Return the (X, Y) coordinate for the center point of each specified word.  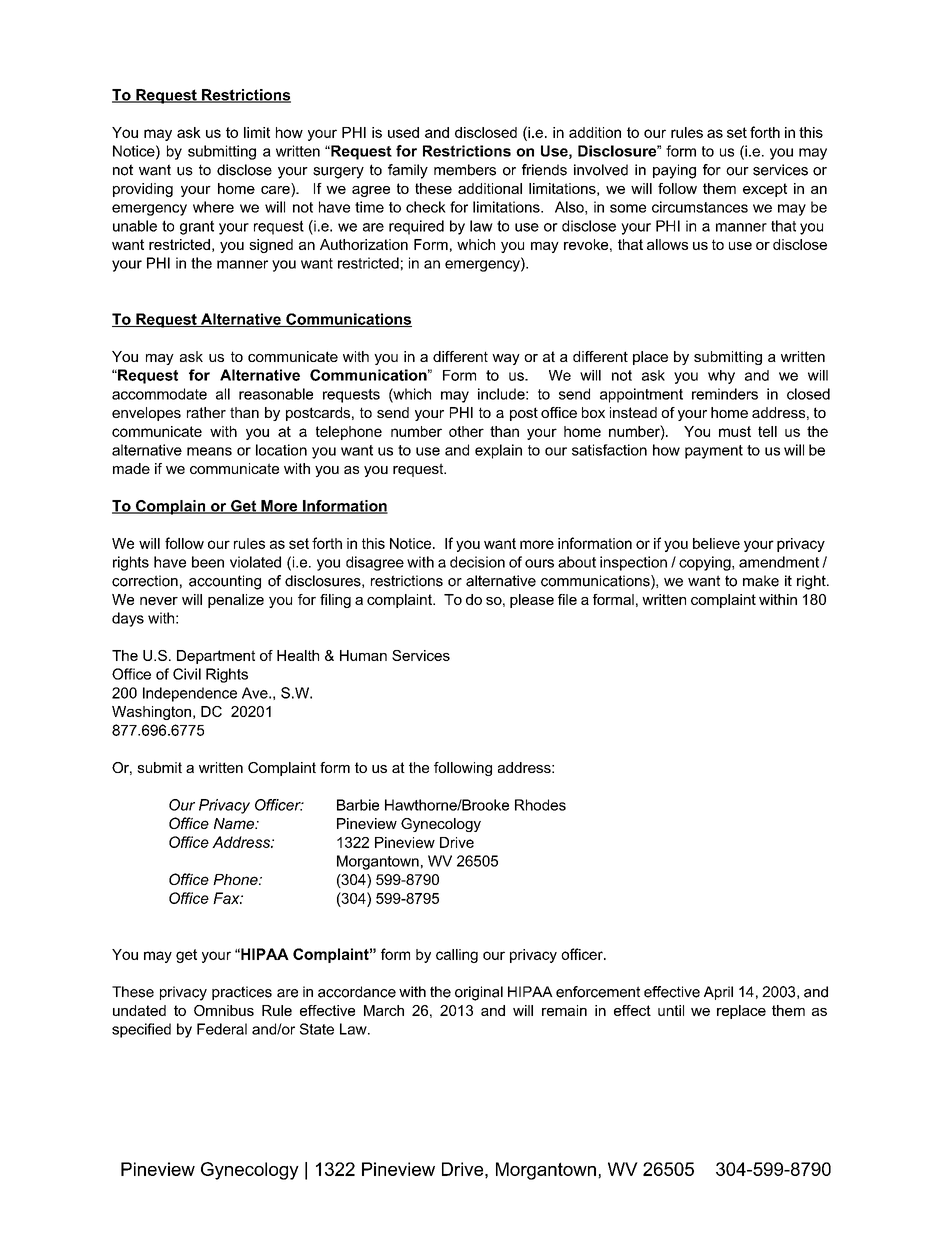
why (721, 377)
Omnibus (224, 1010)
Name (235, 823)
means (209, 451)
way (506, 359)
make (761, 581)
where (213, 207)
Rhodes (540, 805)
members (465, 170)
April (718, 993)
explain (498, 451)
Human (363, 655)
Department (216, 657)
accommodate (159, 394)
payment (714, 452)
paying (674, 171)
